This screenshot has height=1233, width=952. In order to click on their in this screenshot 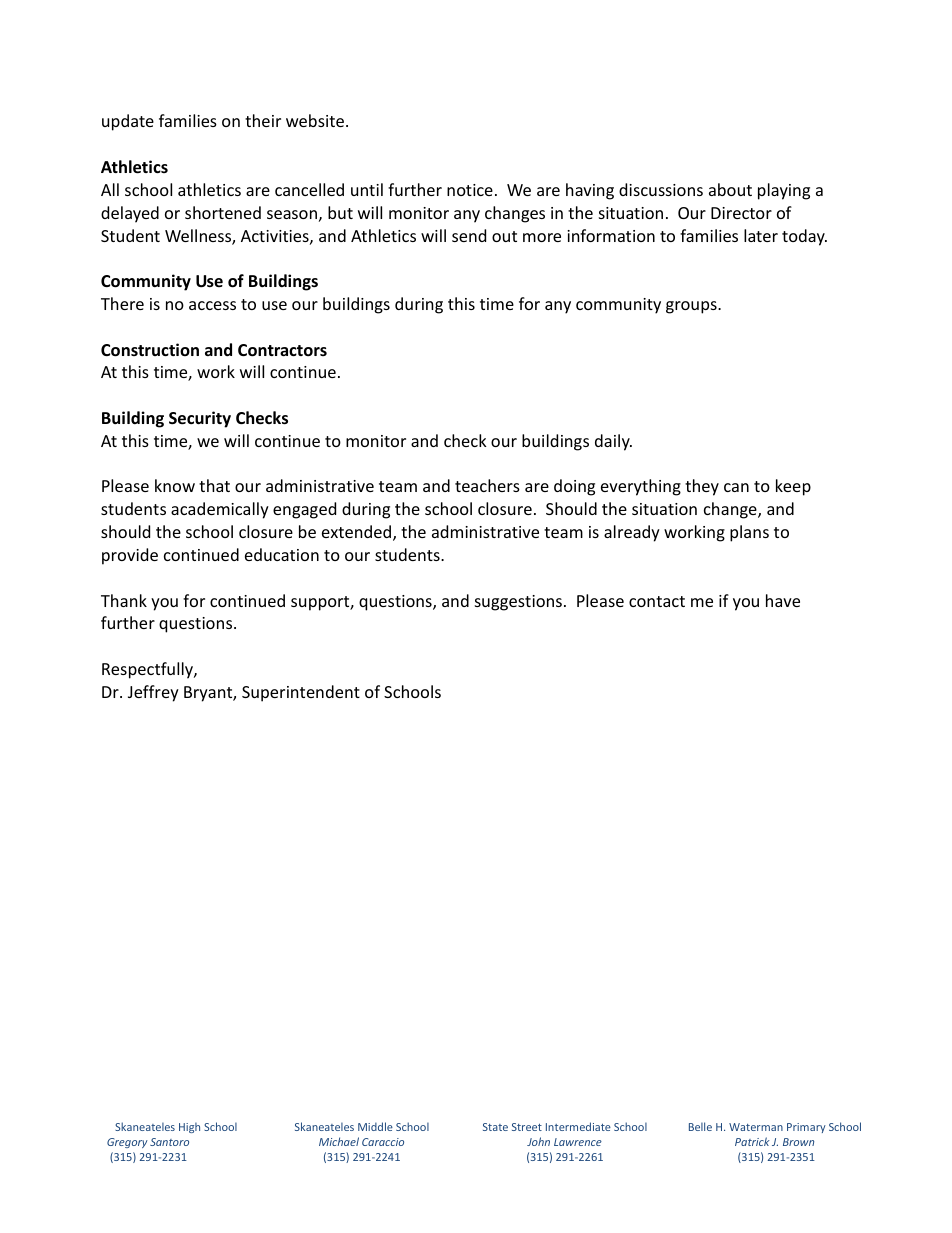, I will do `click(263, 120)`.
